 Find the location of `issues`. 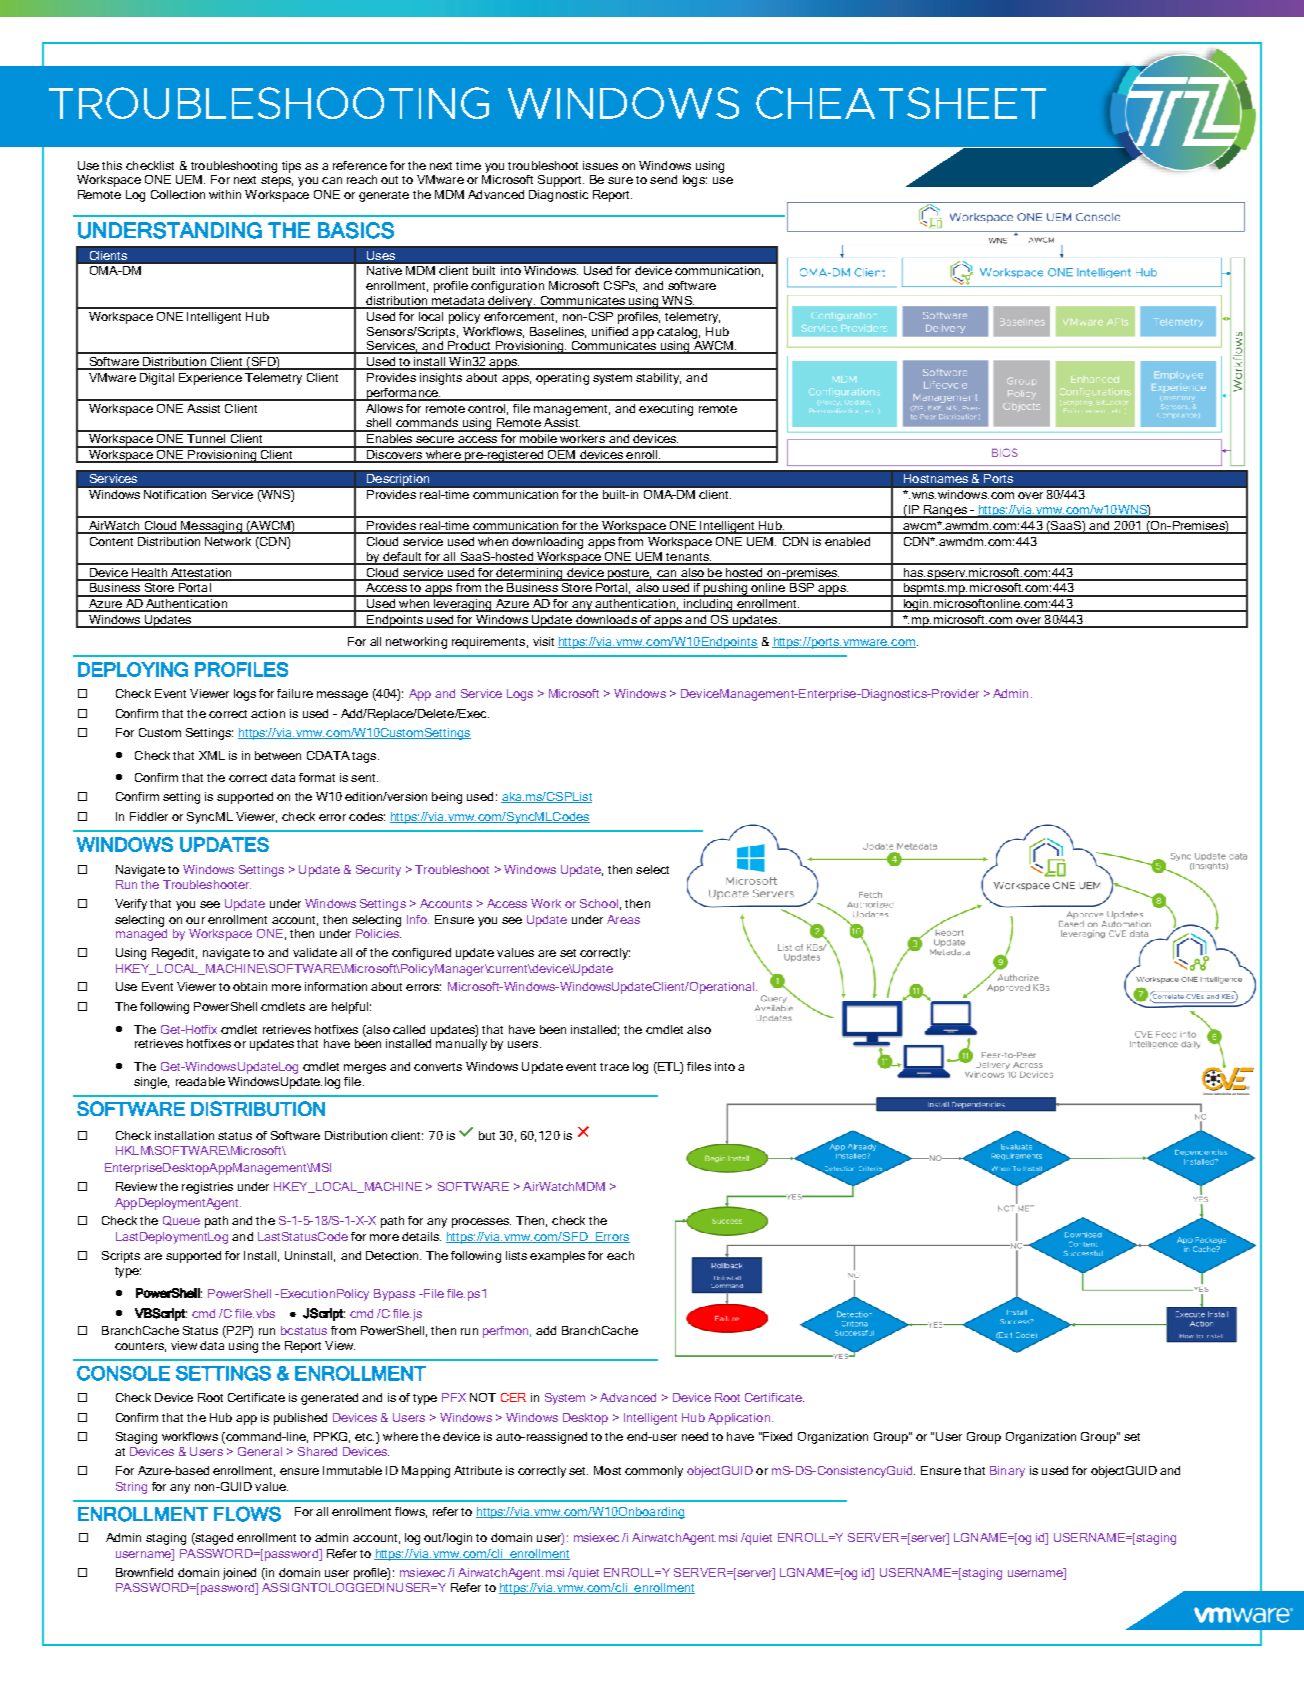

issues is located at coordinates (600, 165).
